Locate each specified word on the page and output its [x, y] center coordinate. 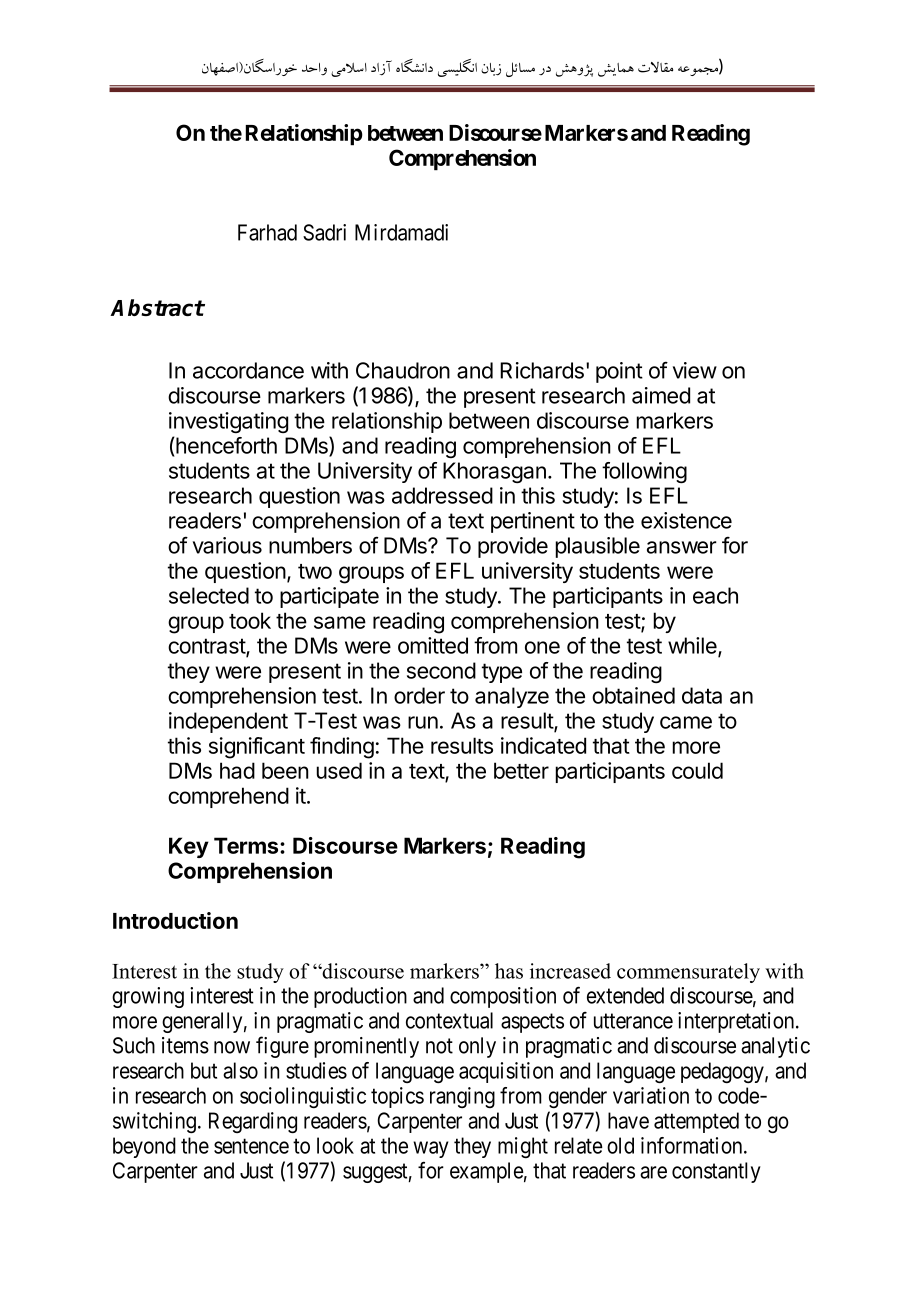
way [430, 1149]
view [695, 370]
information [693, 1145]
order [419, 695]
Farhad [267, 232]
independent [228, 722]
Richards [542, 370]
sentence [251, 1146]
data [702, 695]
